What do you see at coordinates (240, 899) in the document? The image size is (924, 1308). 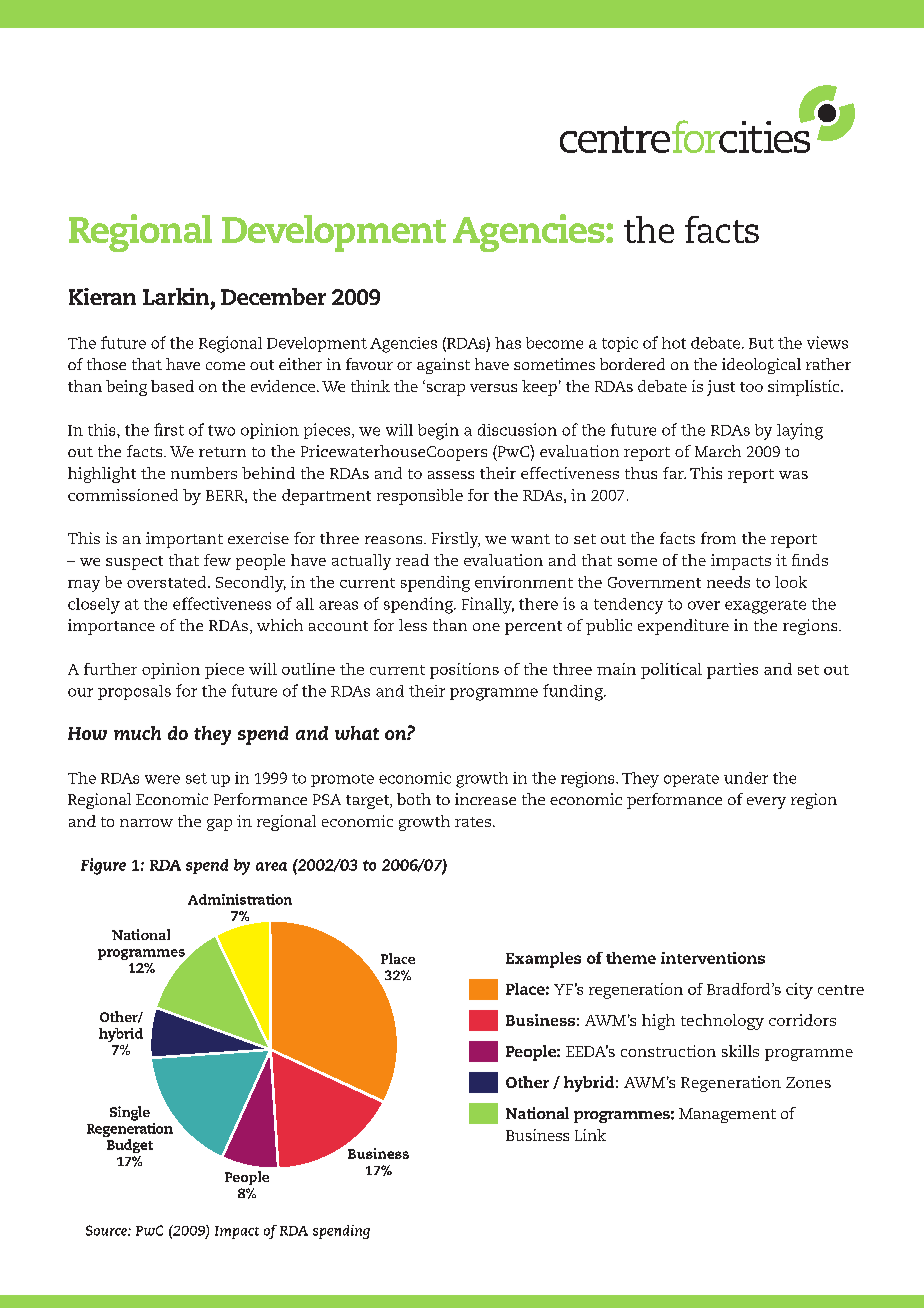 I see `Administration` at bounding box center [240, 899].
